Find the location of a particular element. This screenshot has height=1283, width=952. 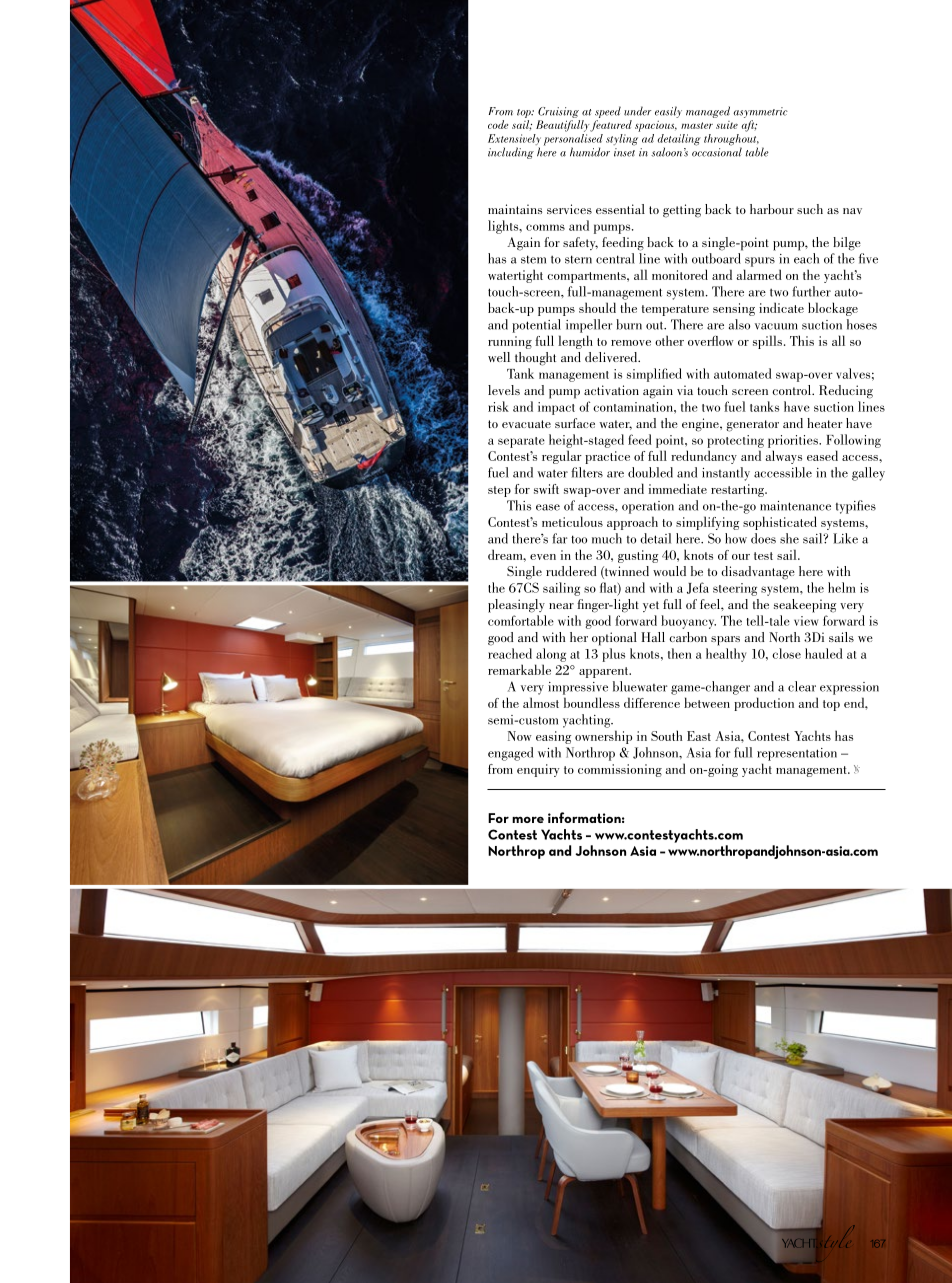

more is located at coordinates (528, 819).
